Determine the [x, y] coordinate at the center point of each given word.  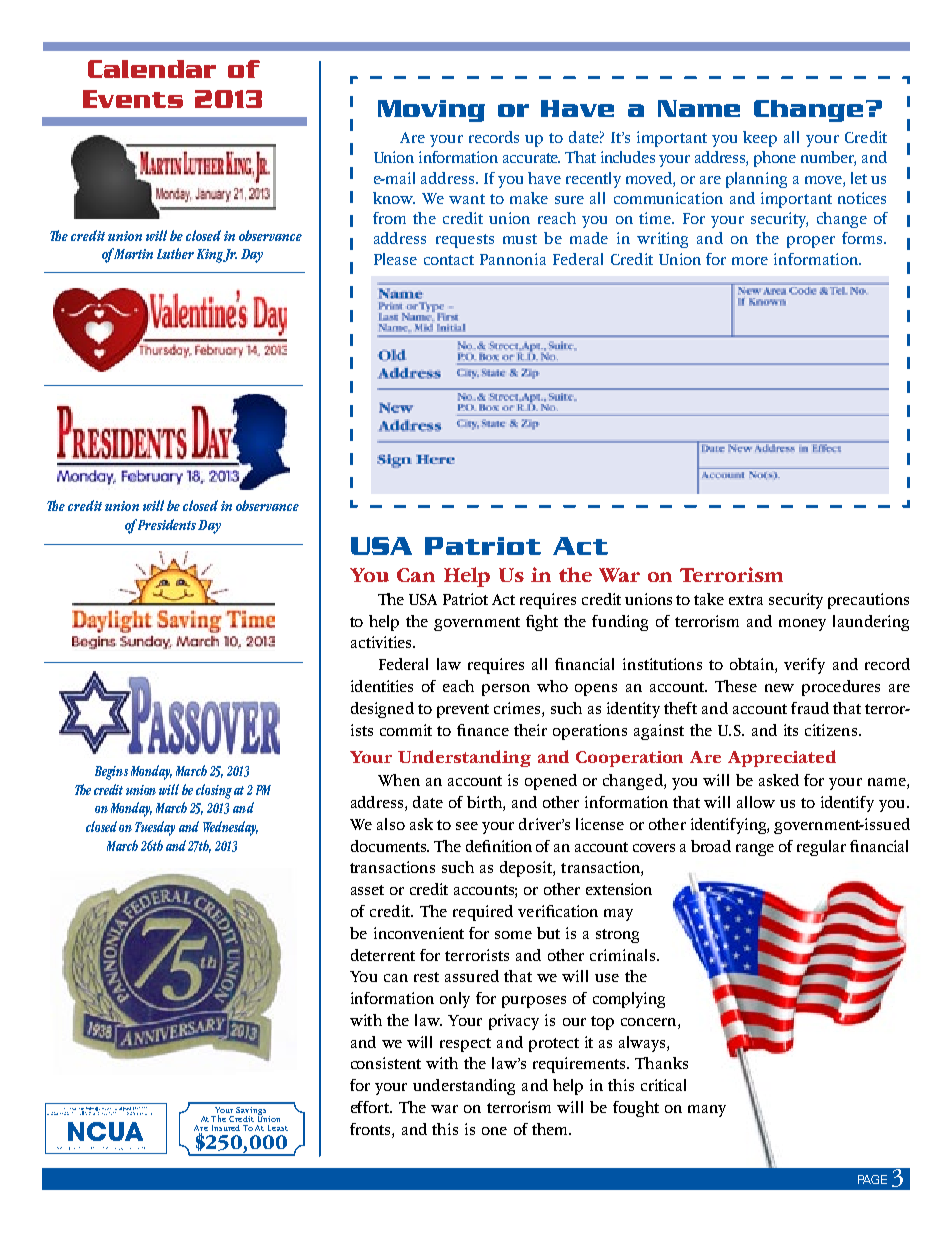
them [551, 1129]
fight [542, 623]
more [750, 261]
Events [133, 99]
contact [449, 260]
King [211, 256]
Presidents [167, 524]
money [802, 625]
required [483, 913]
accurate [531, 158]
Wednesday [230, 828]
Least [278, 1128]
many [707, 1111]
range [755, 850]
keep [760, 139]
